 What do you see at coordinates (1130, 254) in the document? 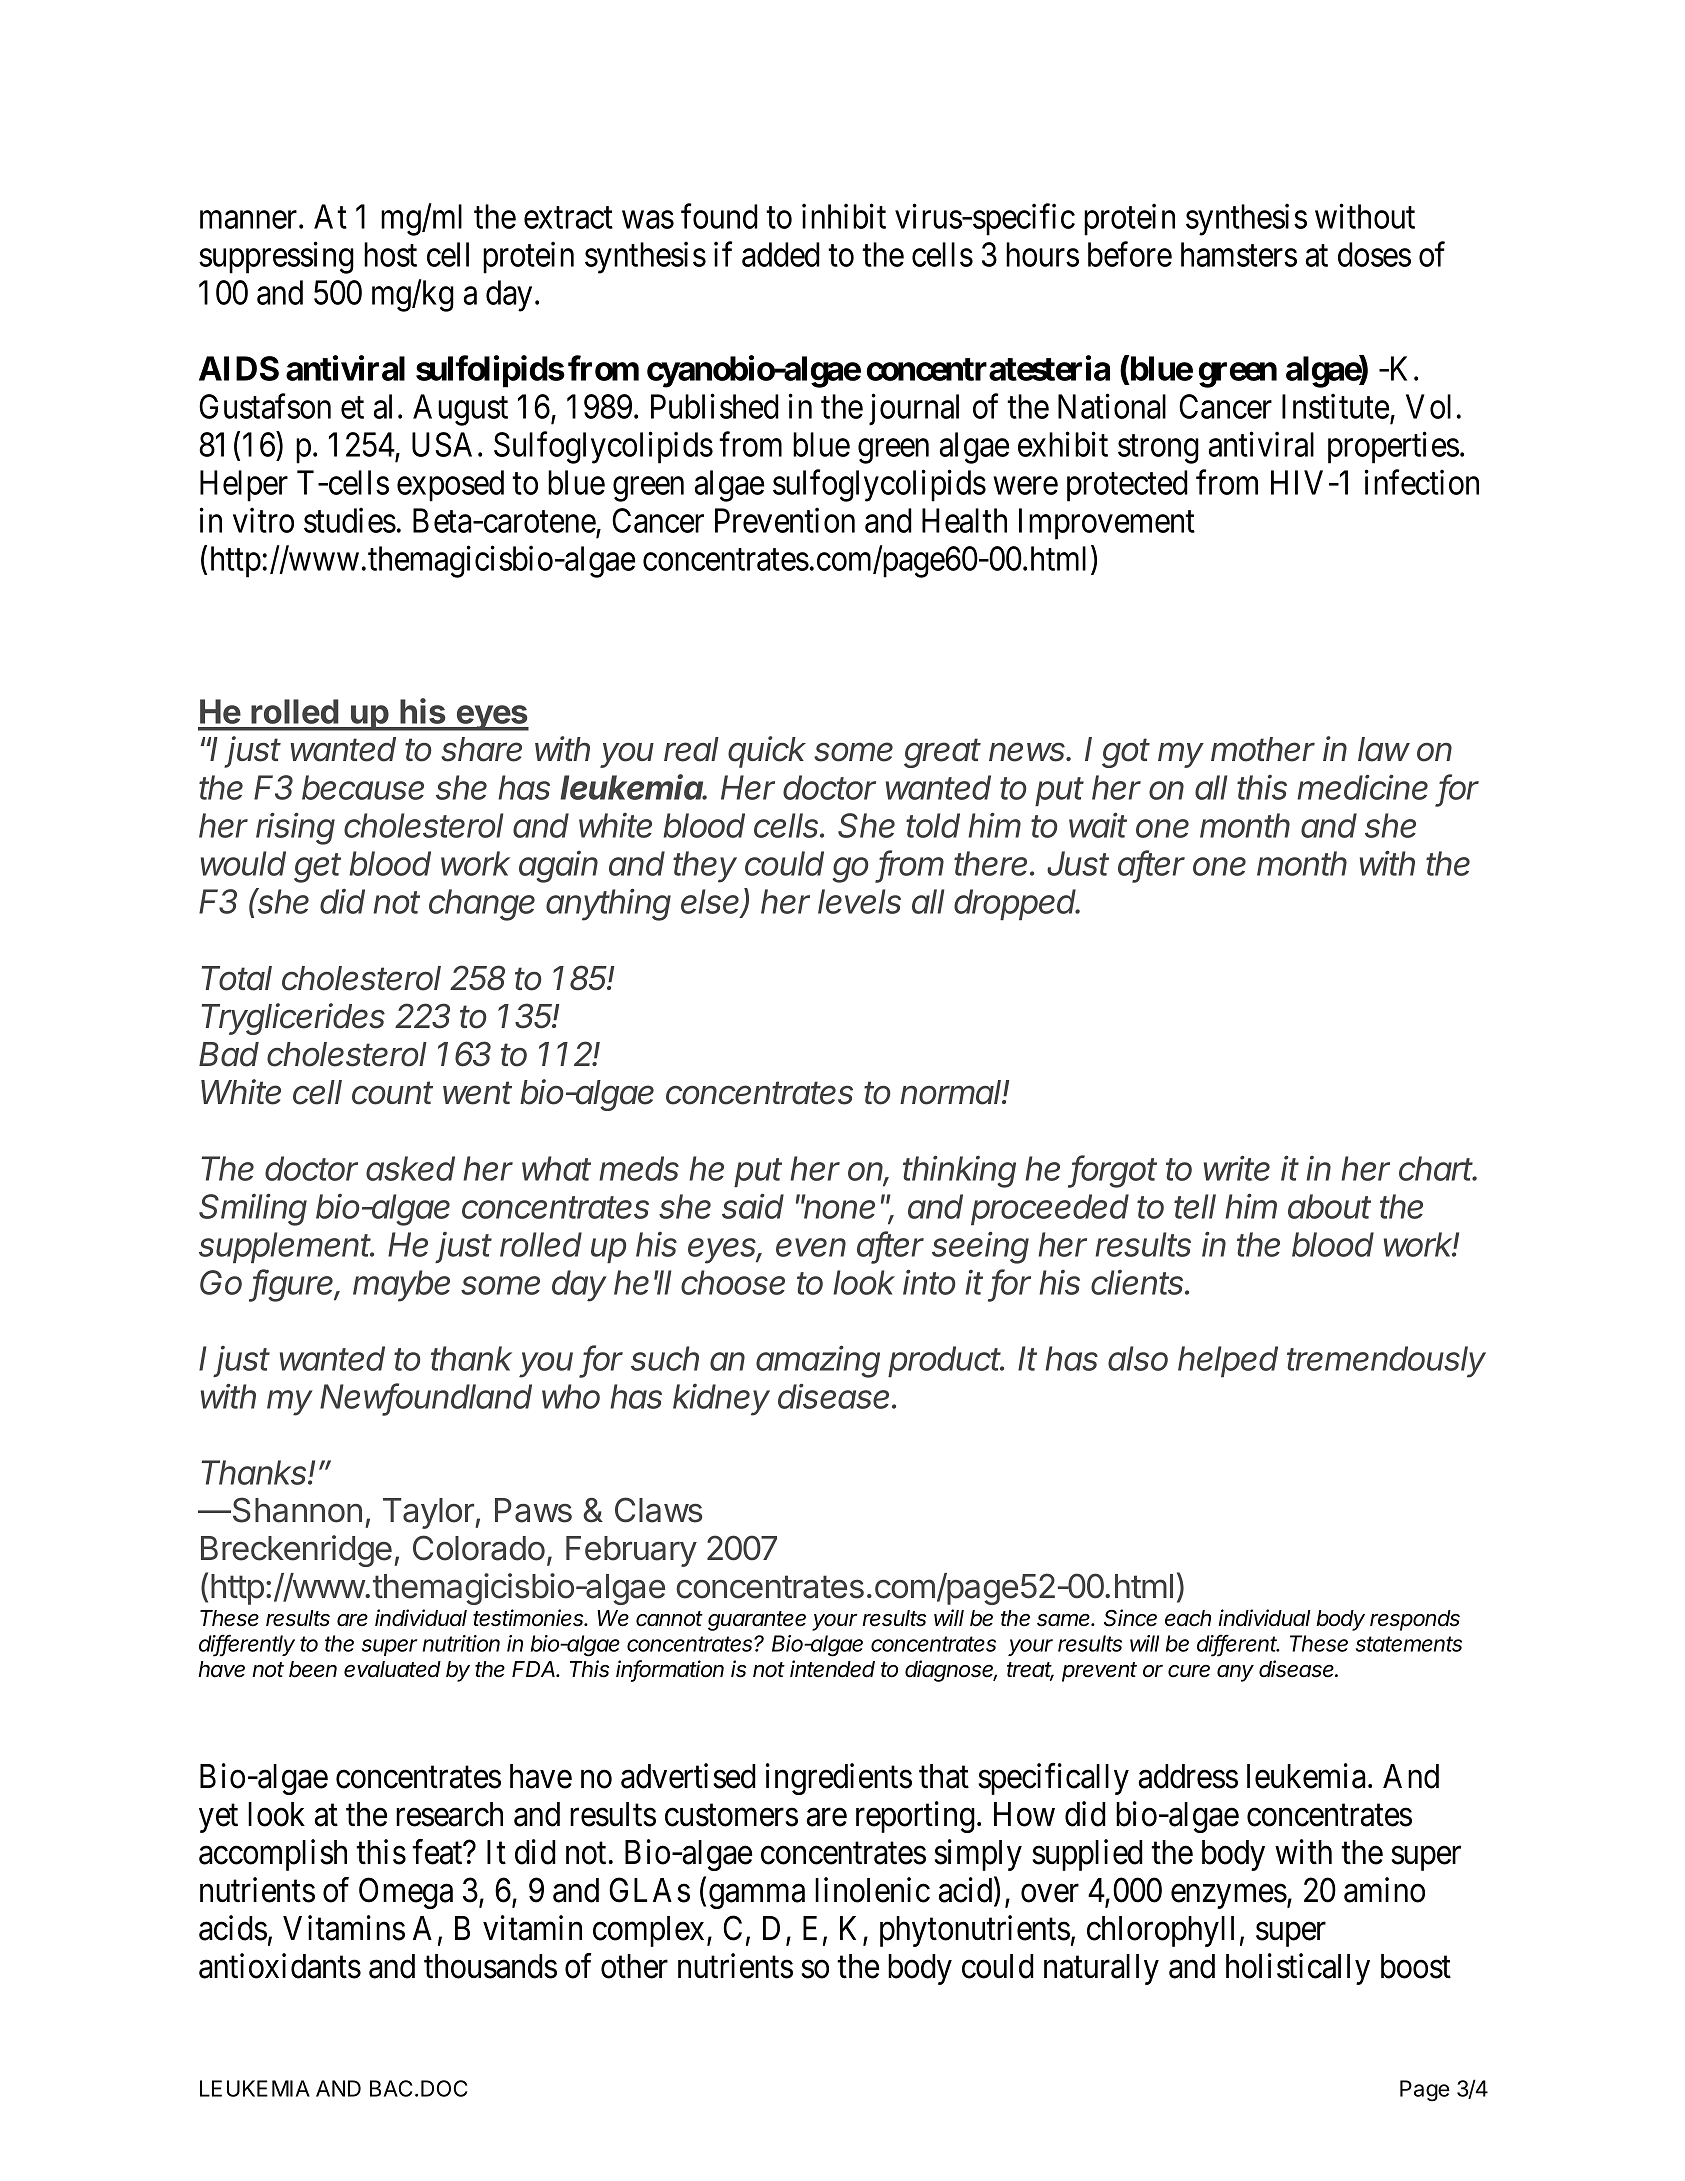
I see `before` at bounding box center [1130, 254].
